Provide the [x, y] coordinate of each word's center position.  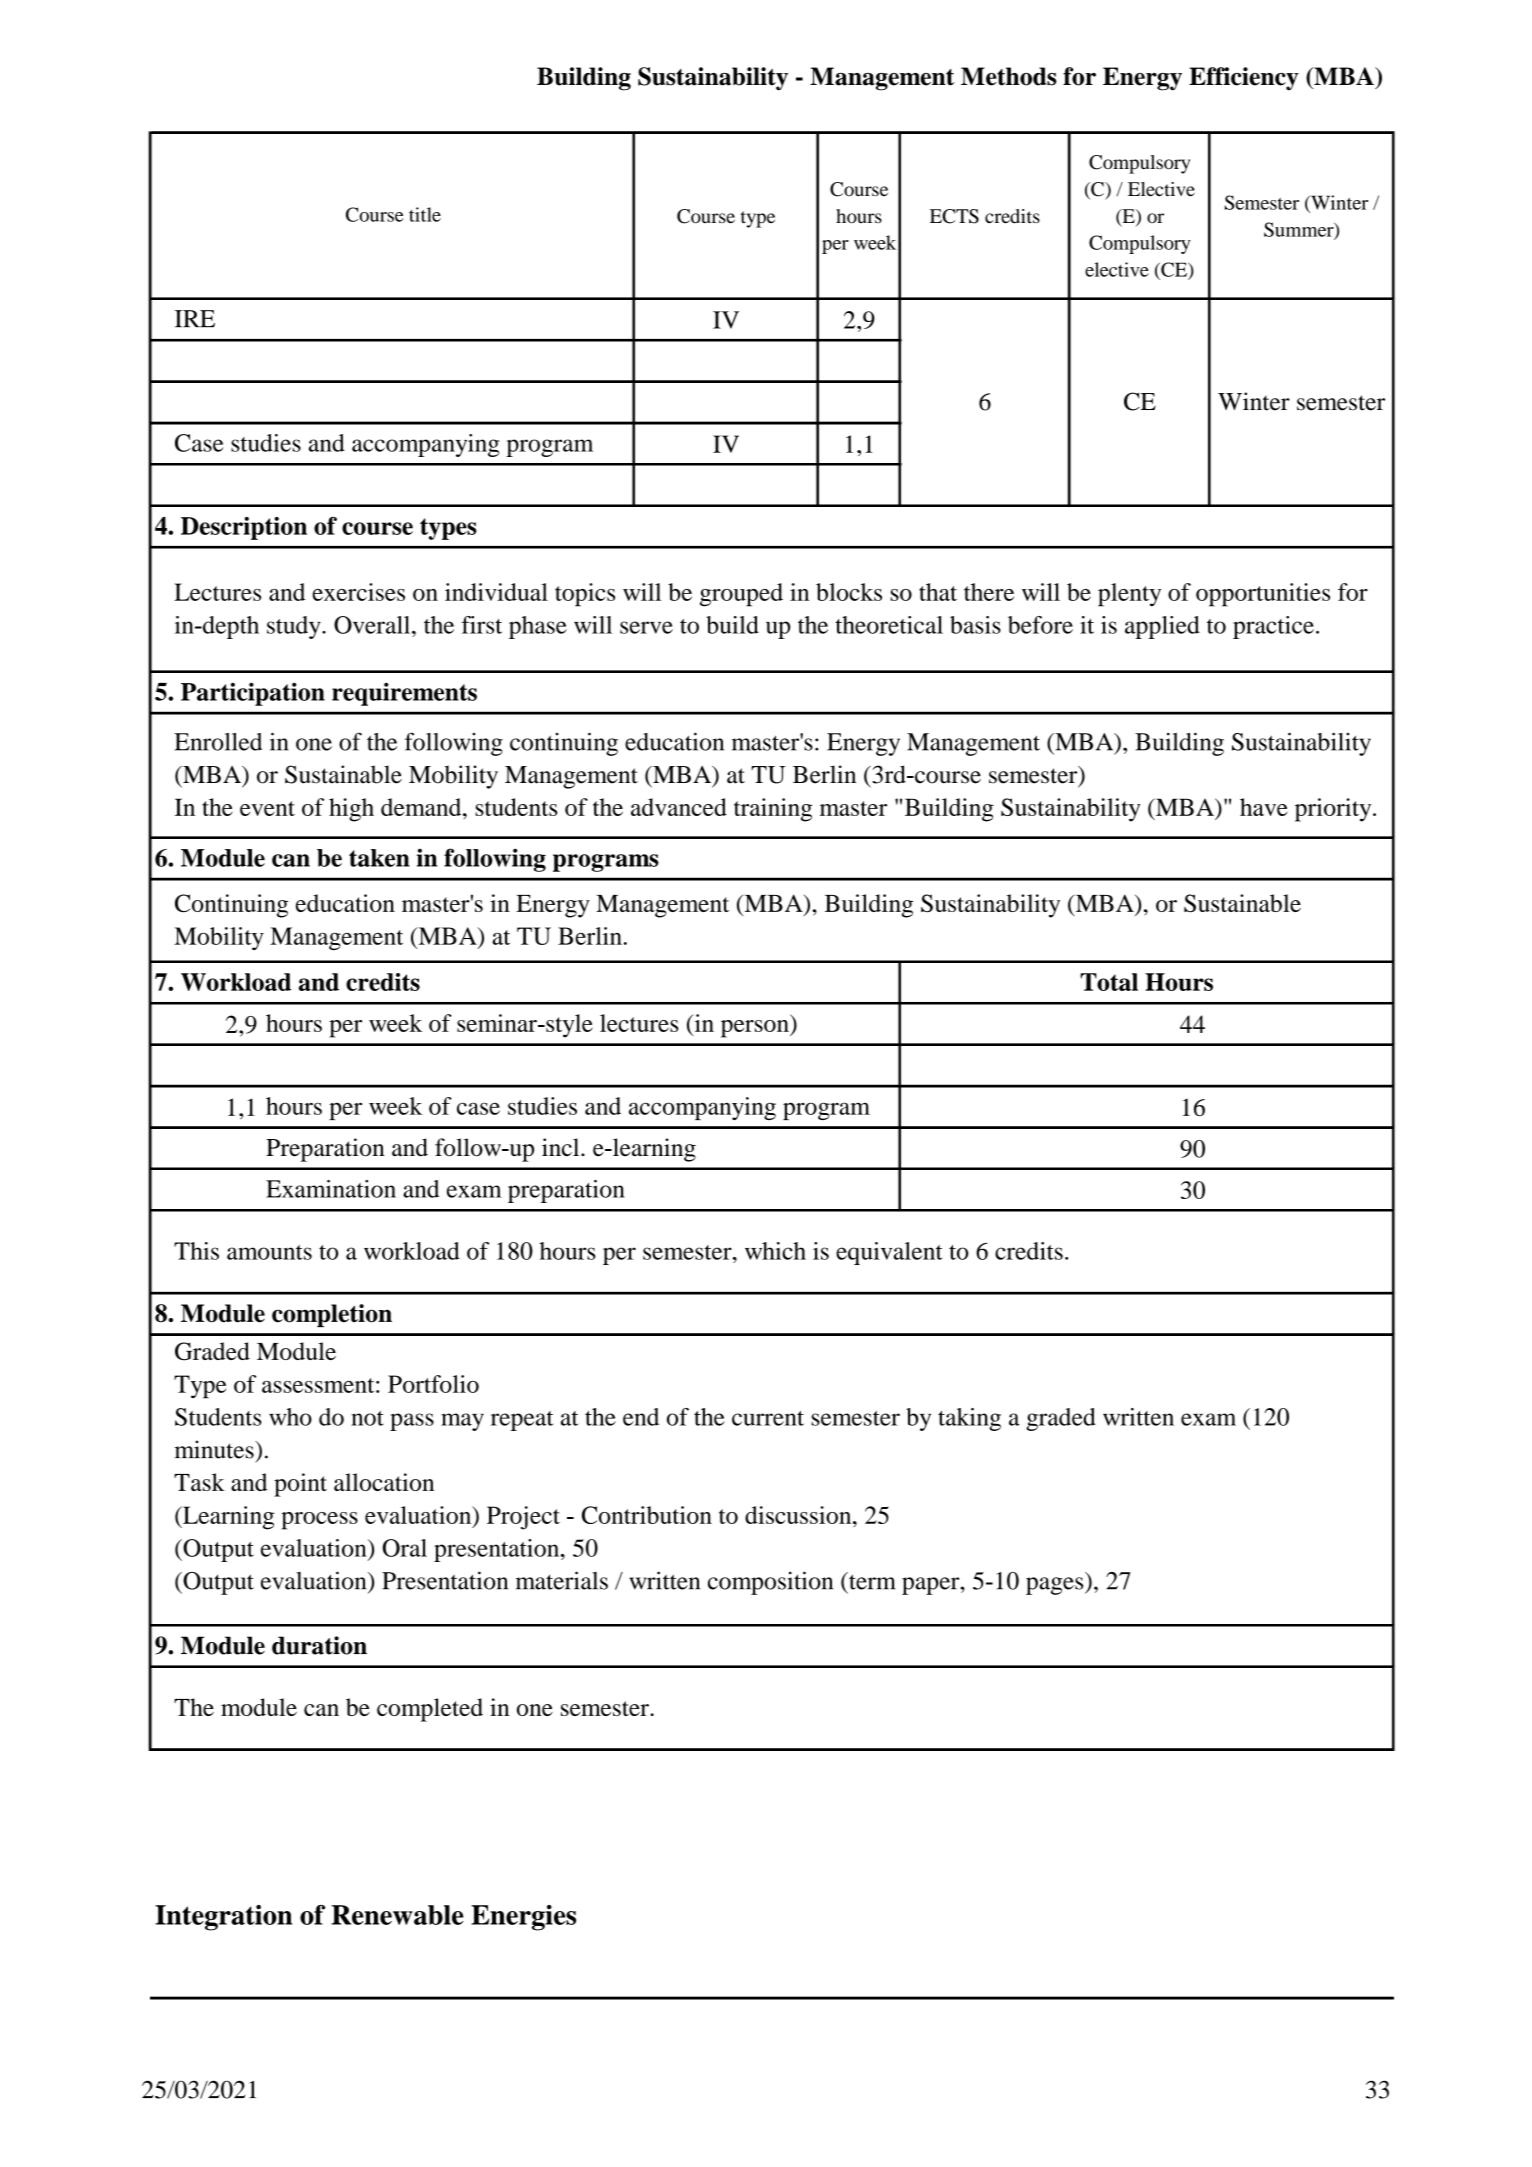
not [367, 1418]
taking [969, 1419]
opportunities [1263, 595]
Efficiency [1244, 79]
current [768, 1418]
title [425, 214]
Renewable [397, 1915]
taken [379, 858]
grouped [741, 595]
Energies [523, 1918]
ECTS [954, 216]
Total [1109, 982]
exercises [358, 592]
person [756, 1029]
